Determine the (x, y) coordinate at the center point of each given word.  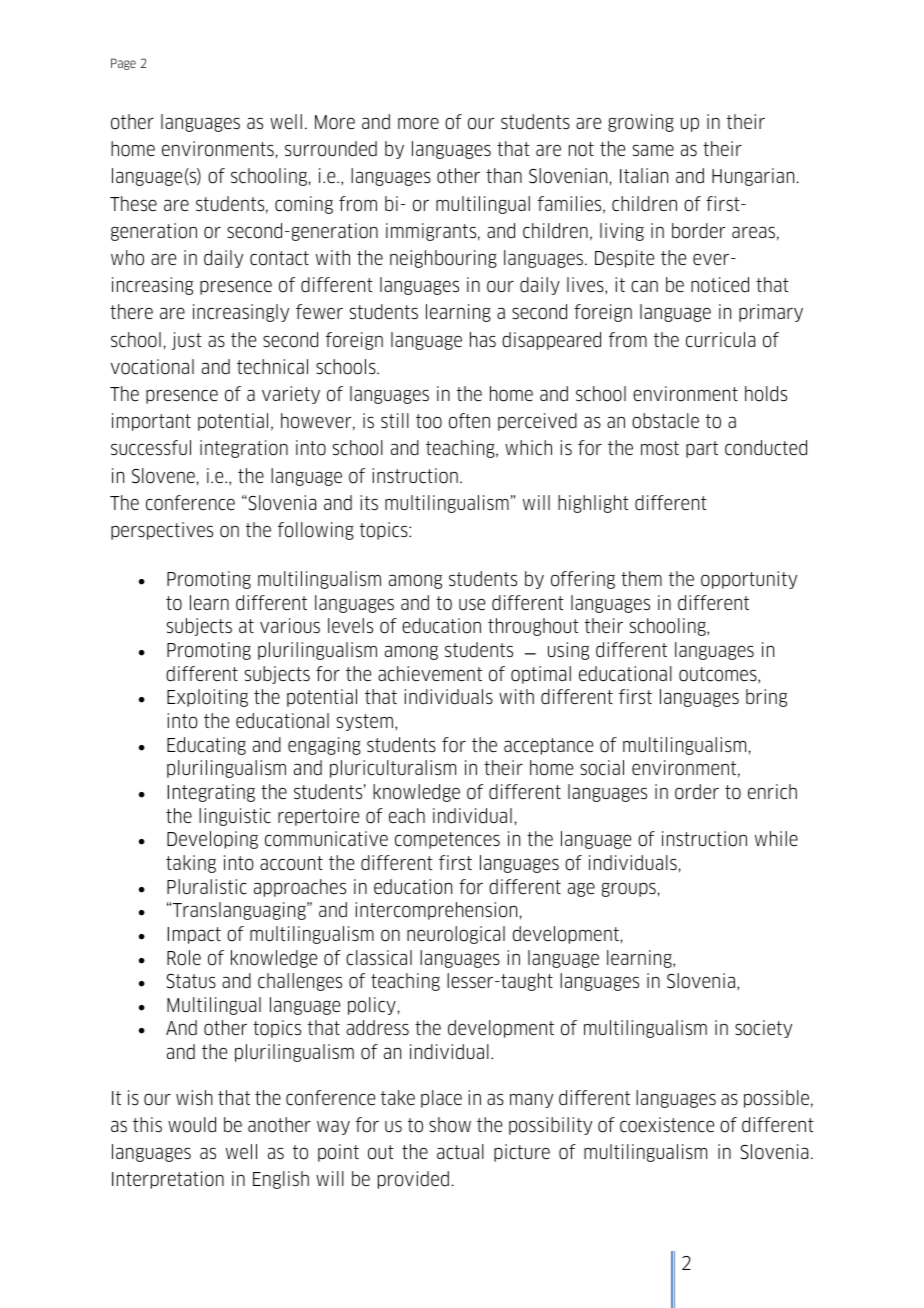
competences (447, 840)
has (483, 340)
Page (123, 64)
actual (460, 1152)
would (192, 1125)
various (290, 626)
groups (629, 889)
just (187, 341)
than (504, 175)
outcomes (719, 674)
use (472, 604)
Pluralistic (207, 887)
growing (641, 123)
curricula (720, 340)
